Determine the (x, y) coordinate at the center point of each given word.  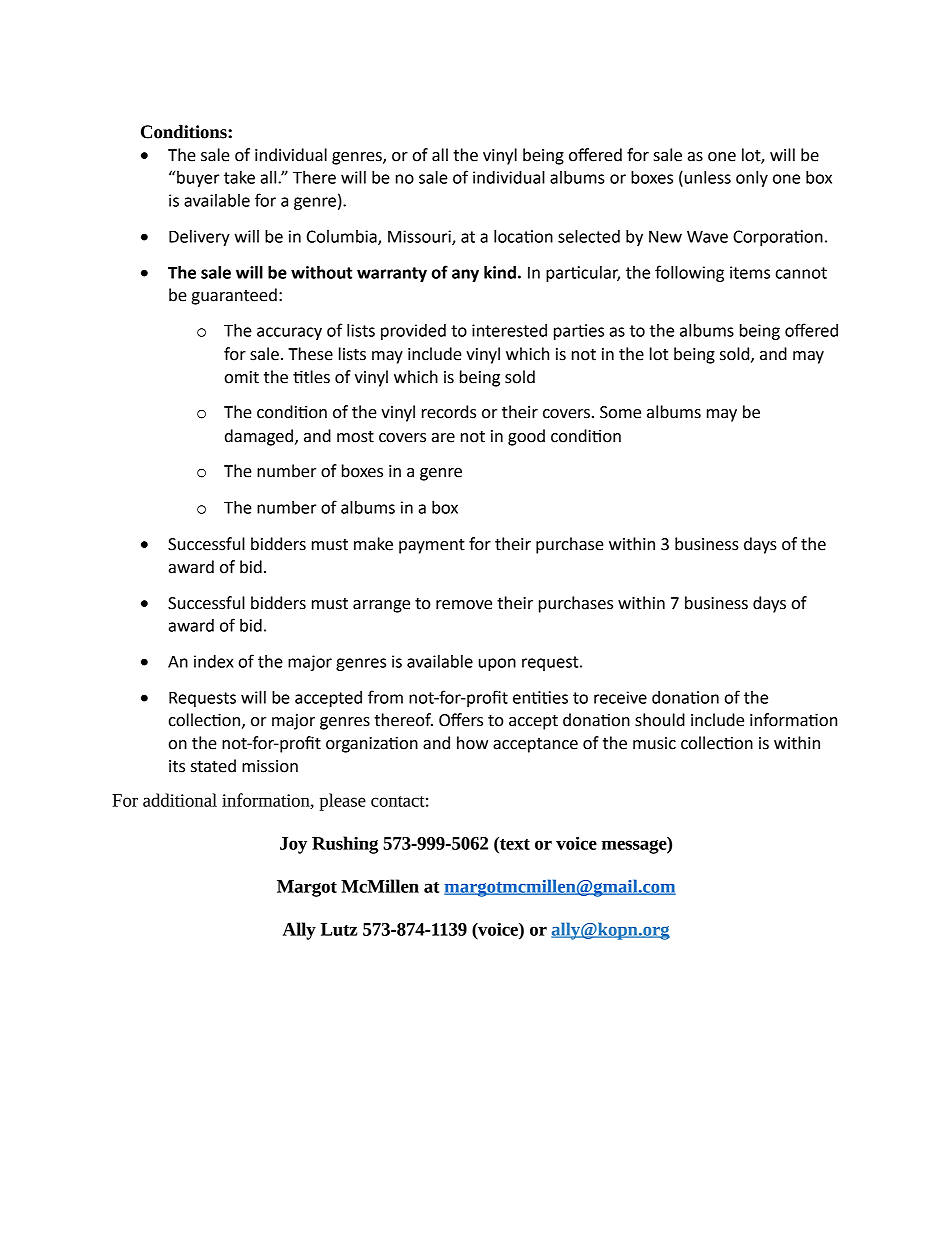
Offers (461, 720)
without (321, 272)
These (310, 354)
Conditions (185, 132)
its (177, 766)
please (343, 802)
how (472, 743)
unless (706, 178)
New (665, 237)
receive (620, 697)
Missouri (420, 237)
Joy (293, 845)
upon (497, 664)
